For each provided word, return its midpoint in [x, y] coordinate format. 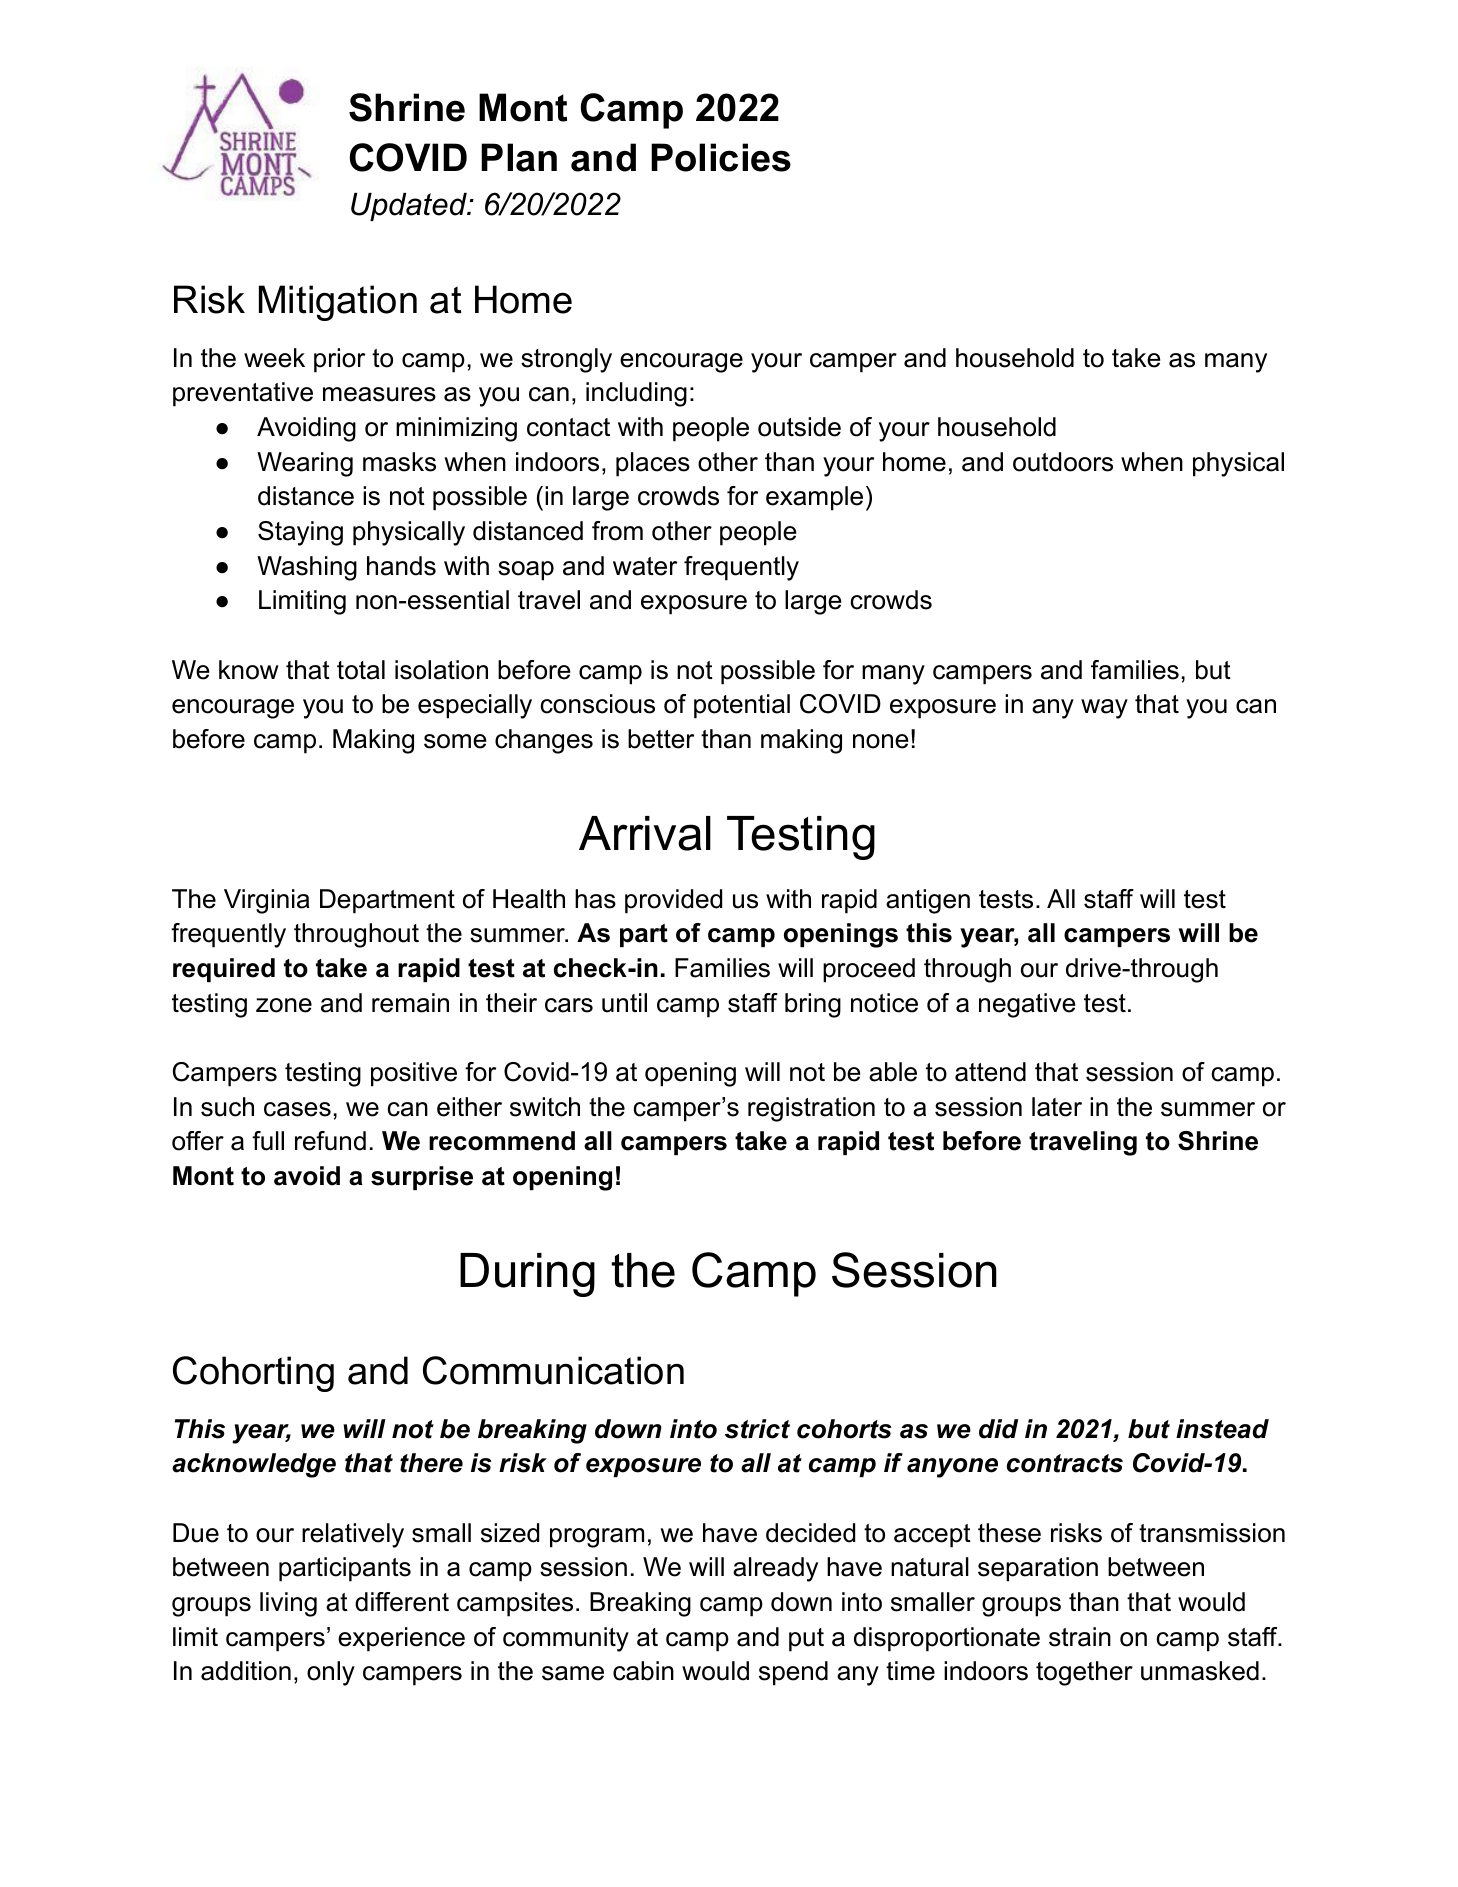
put [806, 1640]
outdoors [1063, 462]
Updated [410, 207]
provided [673, 901]
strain [1080, 1637]
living [288, 1604]
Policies [721, 157]
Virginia [267, 901]
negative [1027, 1005]
